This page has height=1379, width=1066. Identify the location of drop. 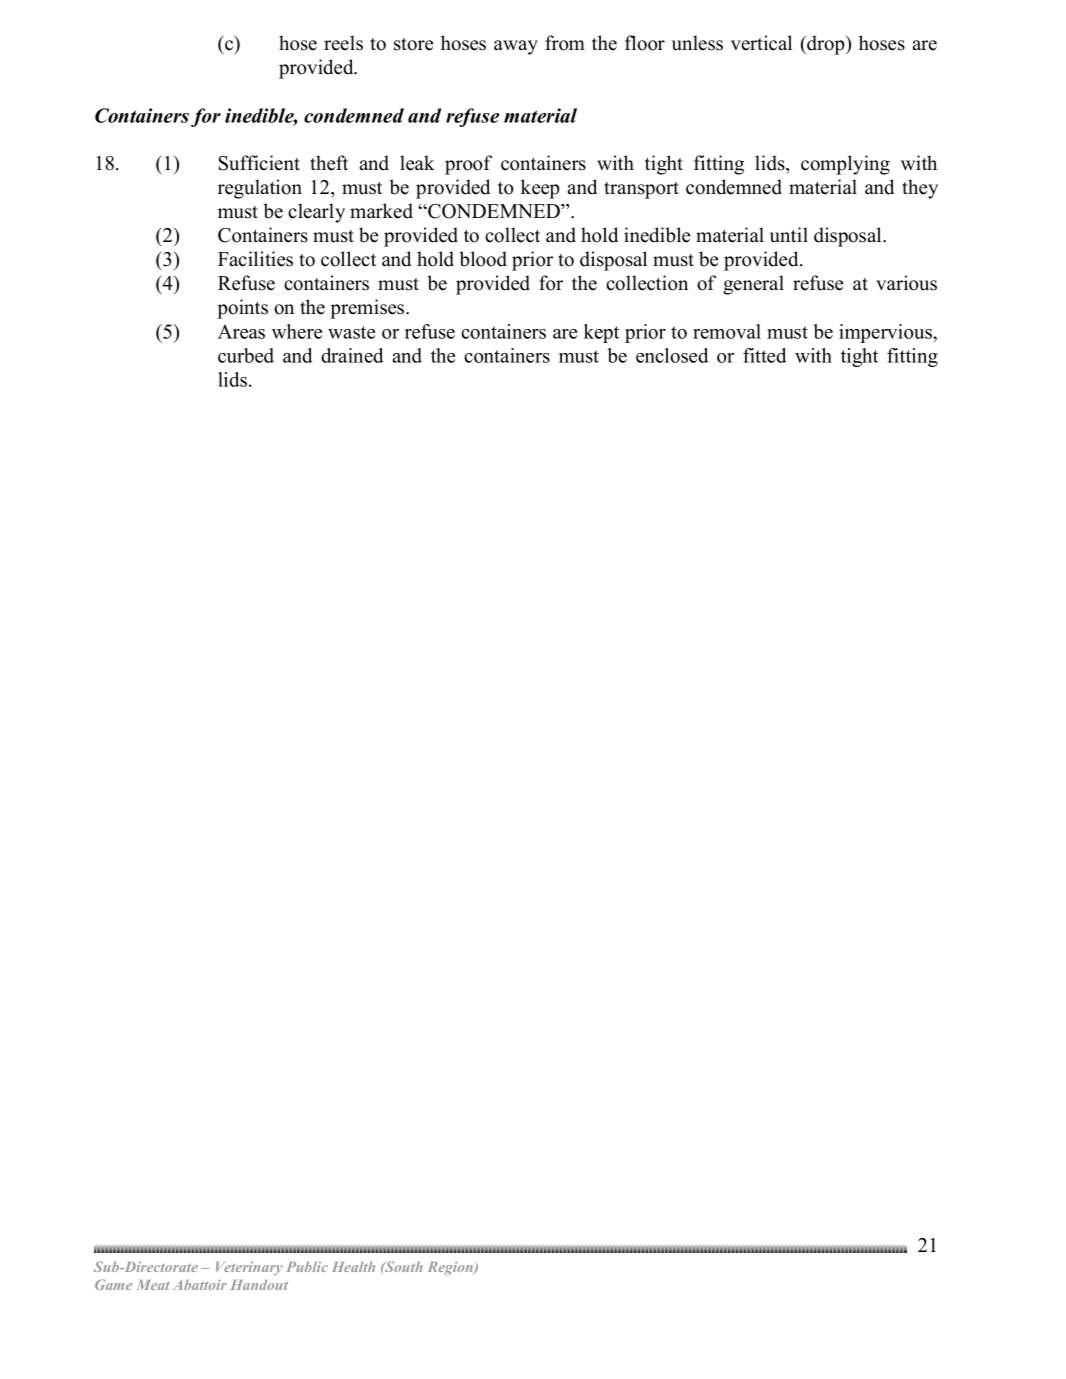
(826, 45).
